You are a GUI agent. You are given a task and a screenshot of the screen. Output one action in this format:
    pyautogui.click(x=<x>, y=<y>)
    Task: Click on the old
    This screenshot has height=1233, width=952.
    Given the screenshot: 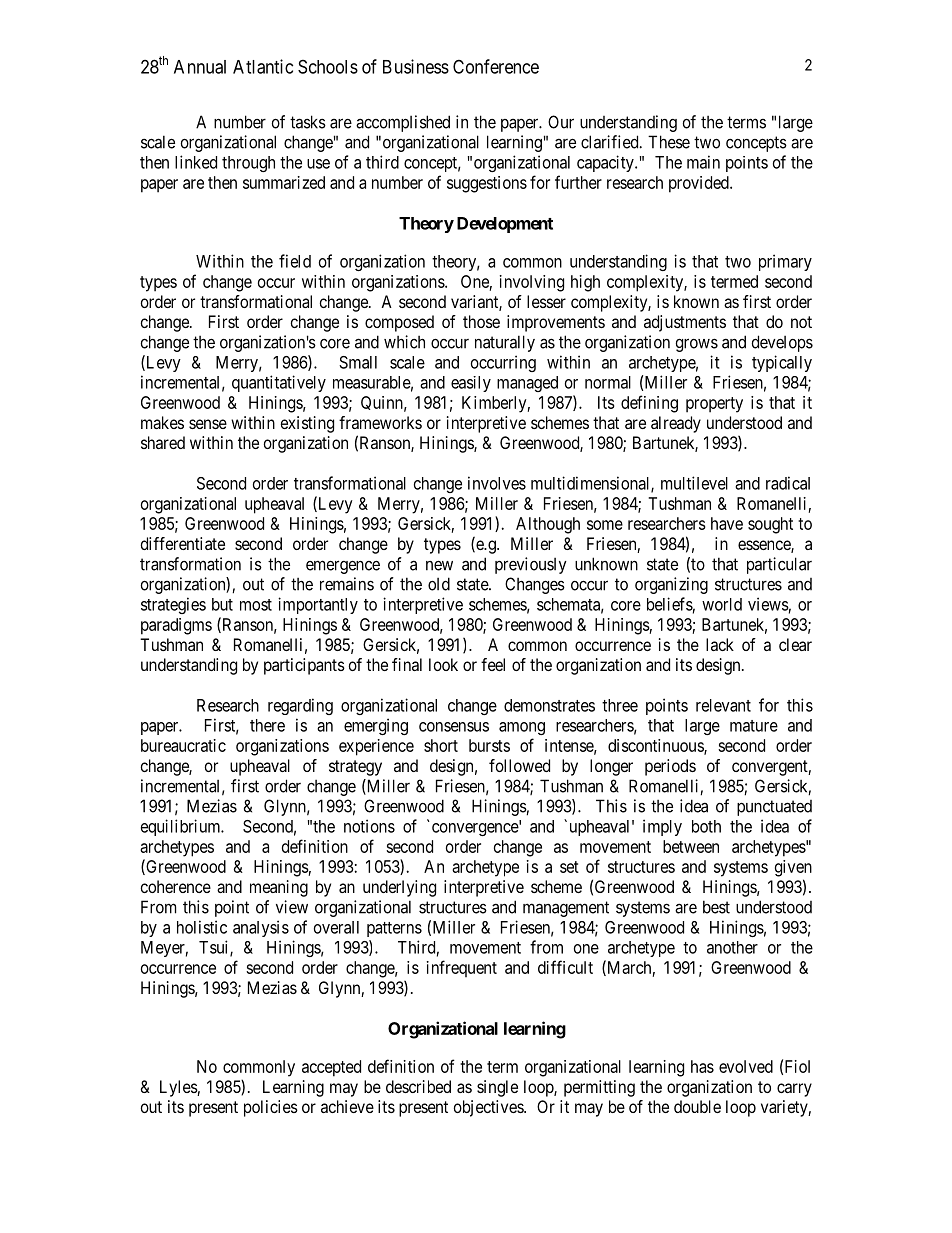 What is the action you would take?
    pyautogui.click(x=439, y=584)
